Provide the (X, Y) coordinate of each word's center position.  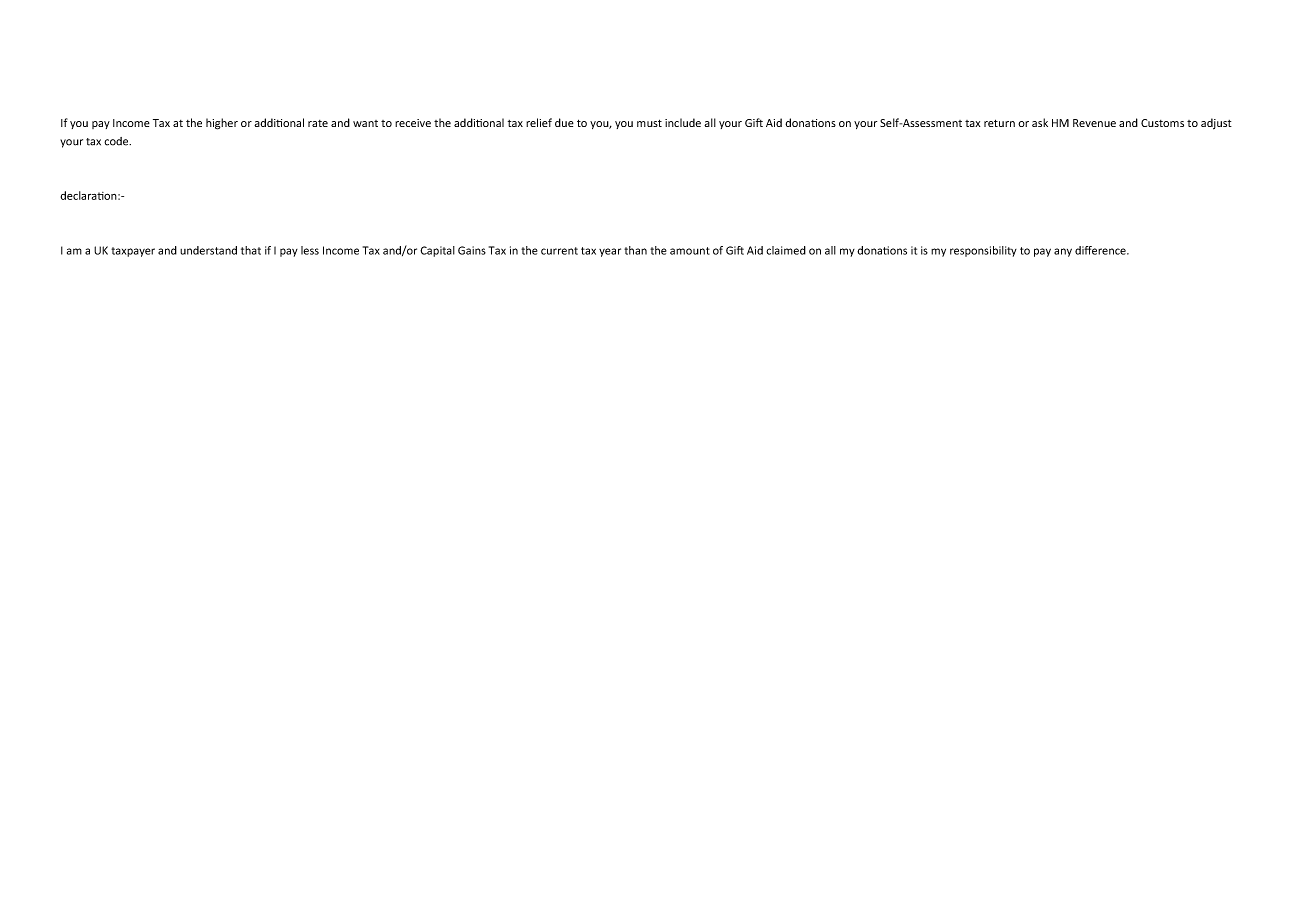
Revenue (1094, 123)
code (117, 141)
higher (222, 124)
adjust (1216, 124)
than (635, 250)
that (251, 250)
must (649, 123)
